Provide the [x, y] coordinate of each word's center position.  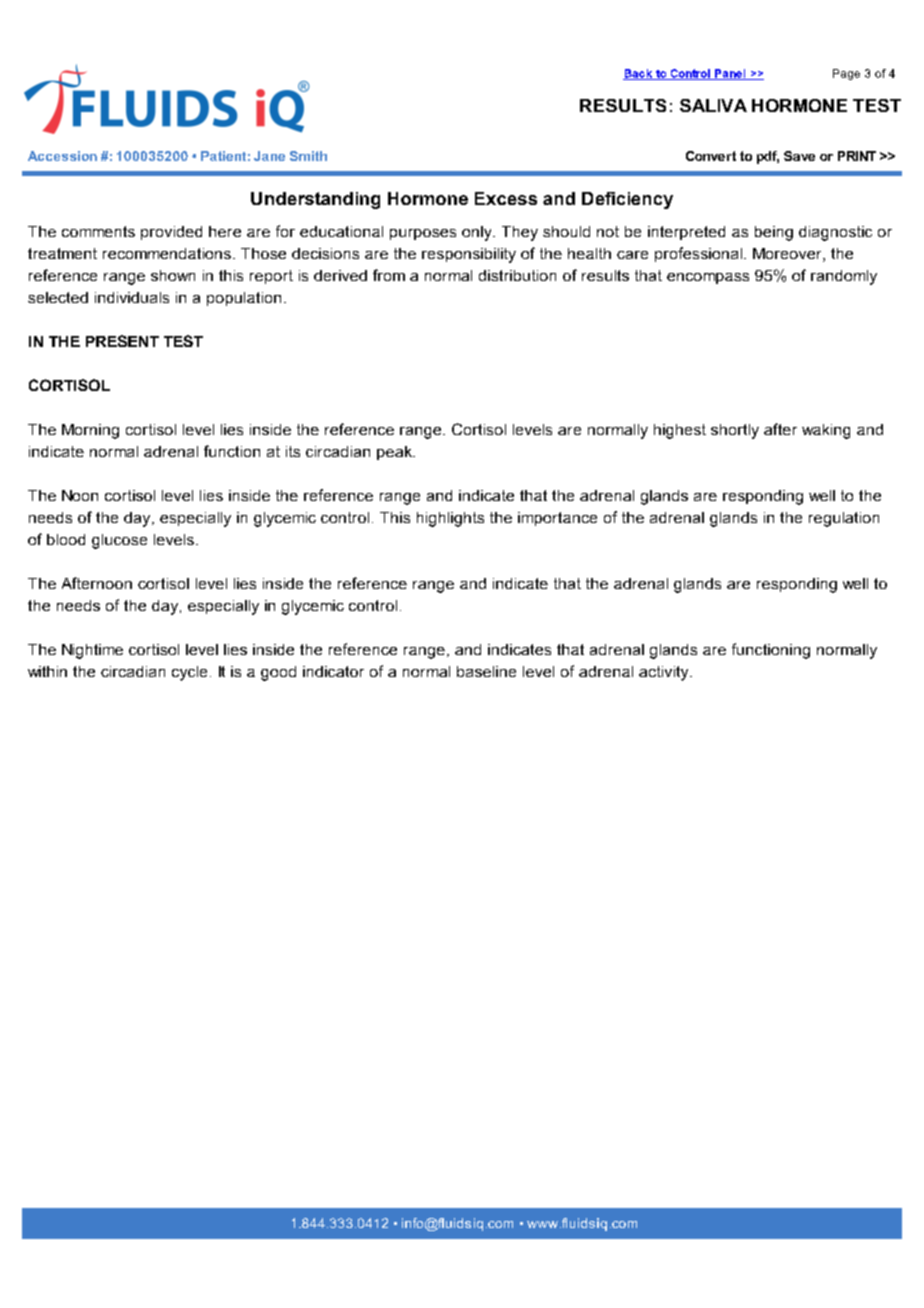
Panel [730, 74]
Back [639, 74]
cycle [189, 673]
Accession [62, 156]
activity [665, 673]
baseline [486, 671]
